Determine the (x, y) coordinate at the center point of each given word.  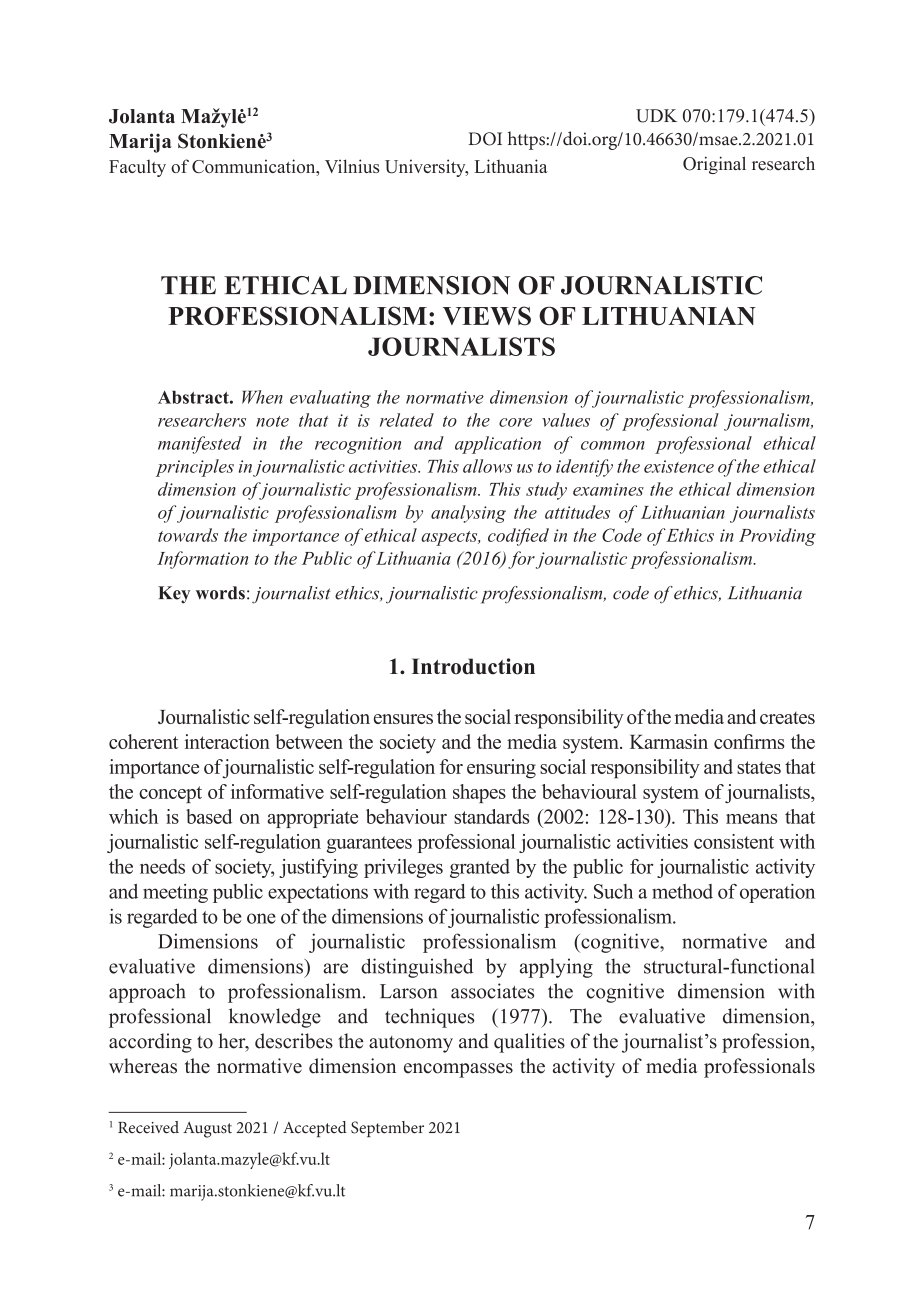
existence (679, 466)
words (220, 593)
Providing (777, 537)
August (207, 1130)
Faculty (137, 168)
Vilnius (352, 166)
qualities (529, 1043)
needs (162, 866)
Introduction (473, 666)
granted (480, 868)
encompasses (458, 1070)
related (407, 420)
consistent (734, 841)
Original (714, 165)
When (262, 397)
